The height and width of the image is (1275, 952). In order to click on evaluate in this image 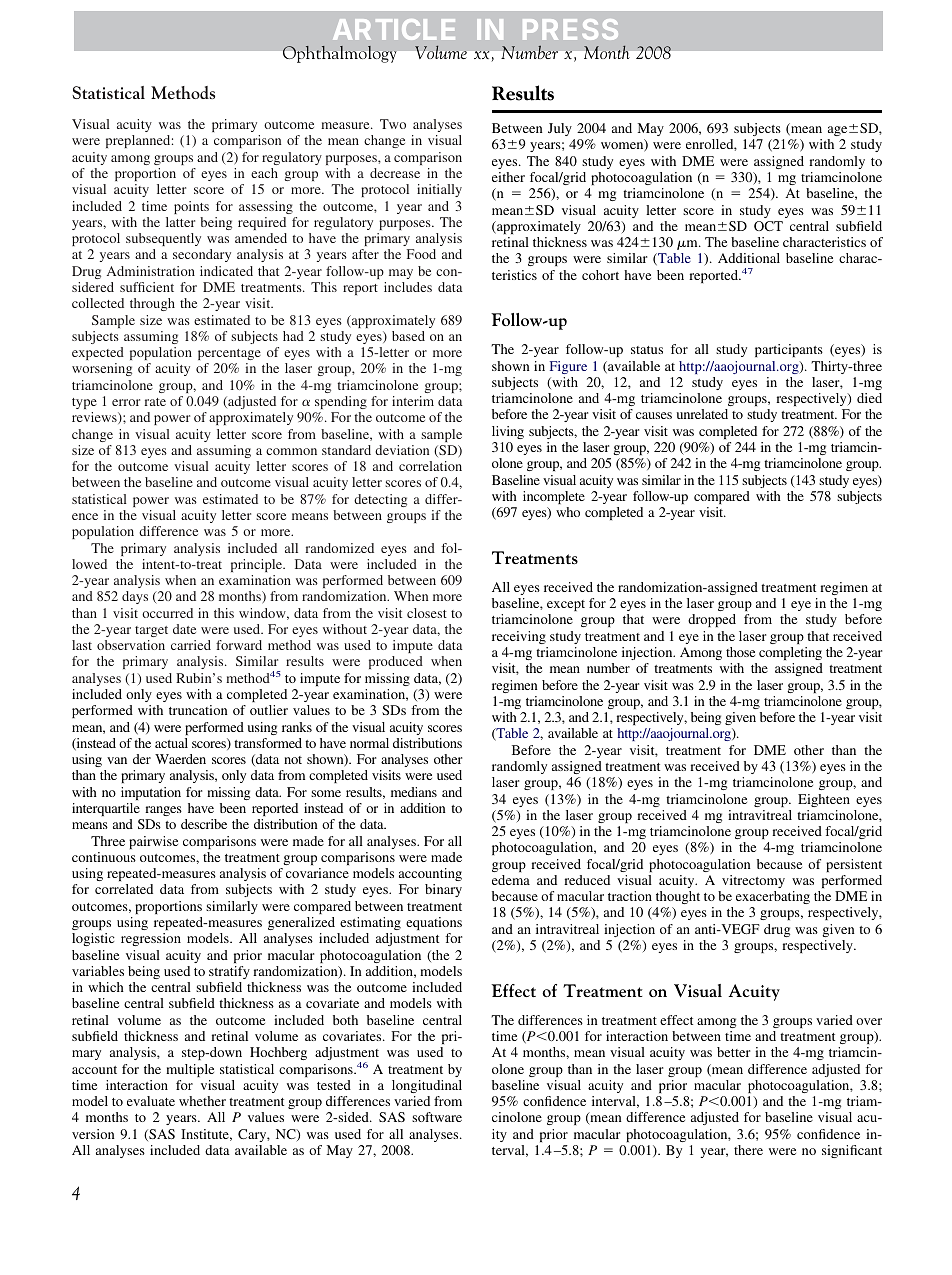, I will do `click(151, 1101)`.
